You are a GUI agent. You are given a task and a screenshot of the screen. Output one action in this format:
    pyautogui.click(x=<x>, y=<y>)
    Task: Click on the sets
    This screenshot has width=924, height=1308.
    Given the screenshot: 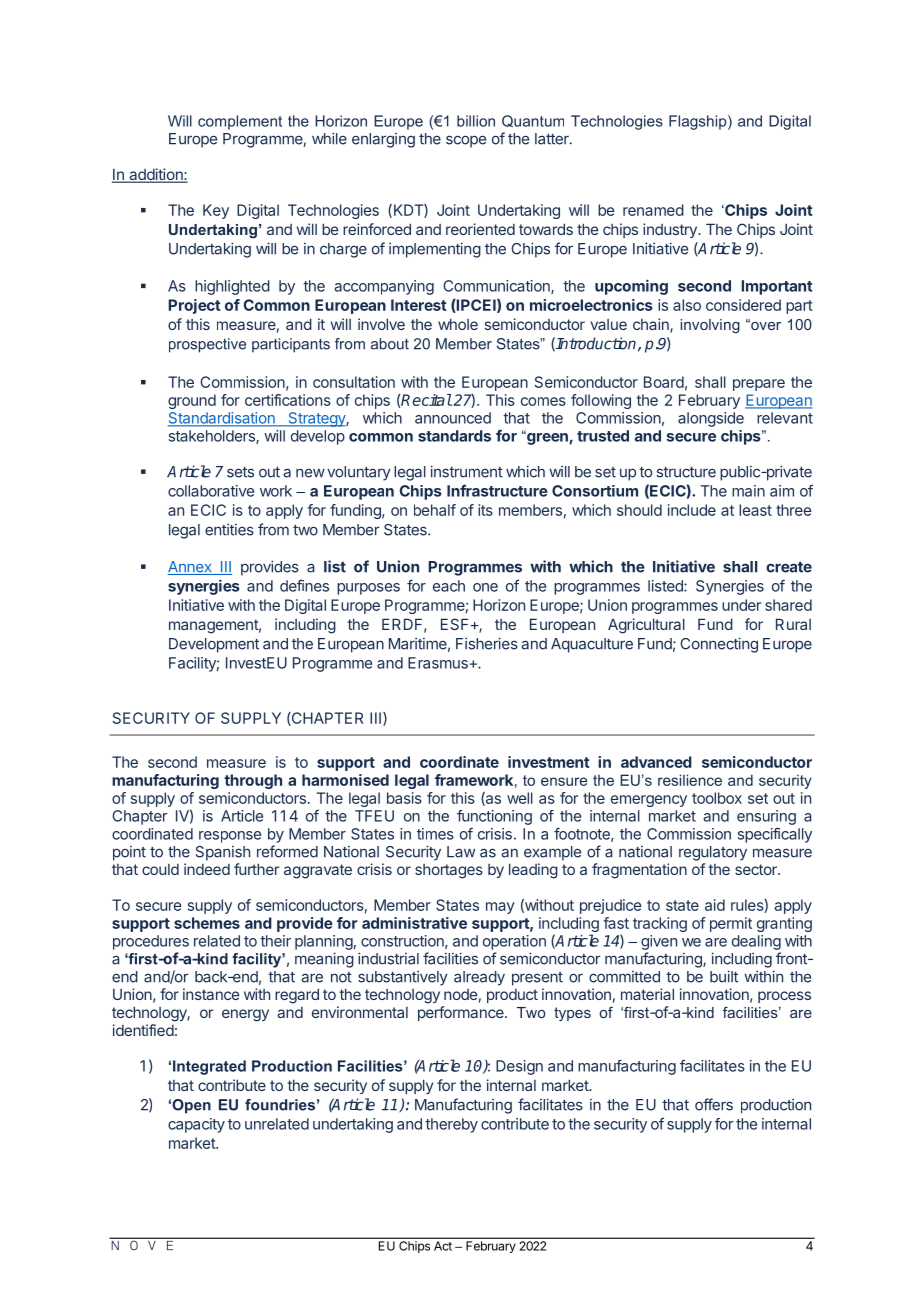 What is the action you would take?
    pyautogui.click(x=240, y=472)
